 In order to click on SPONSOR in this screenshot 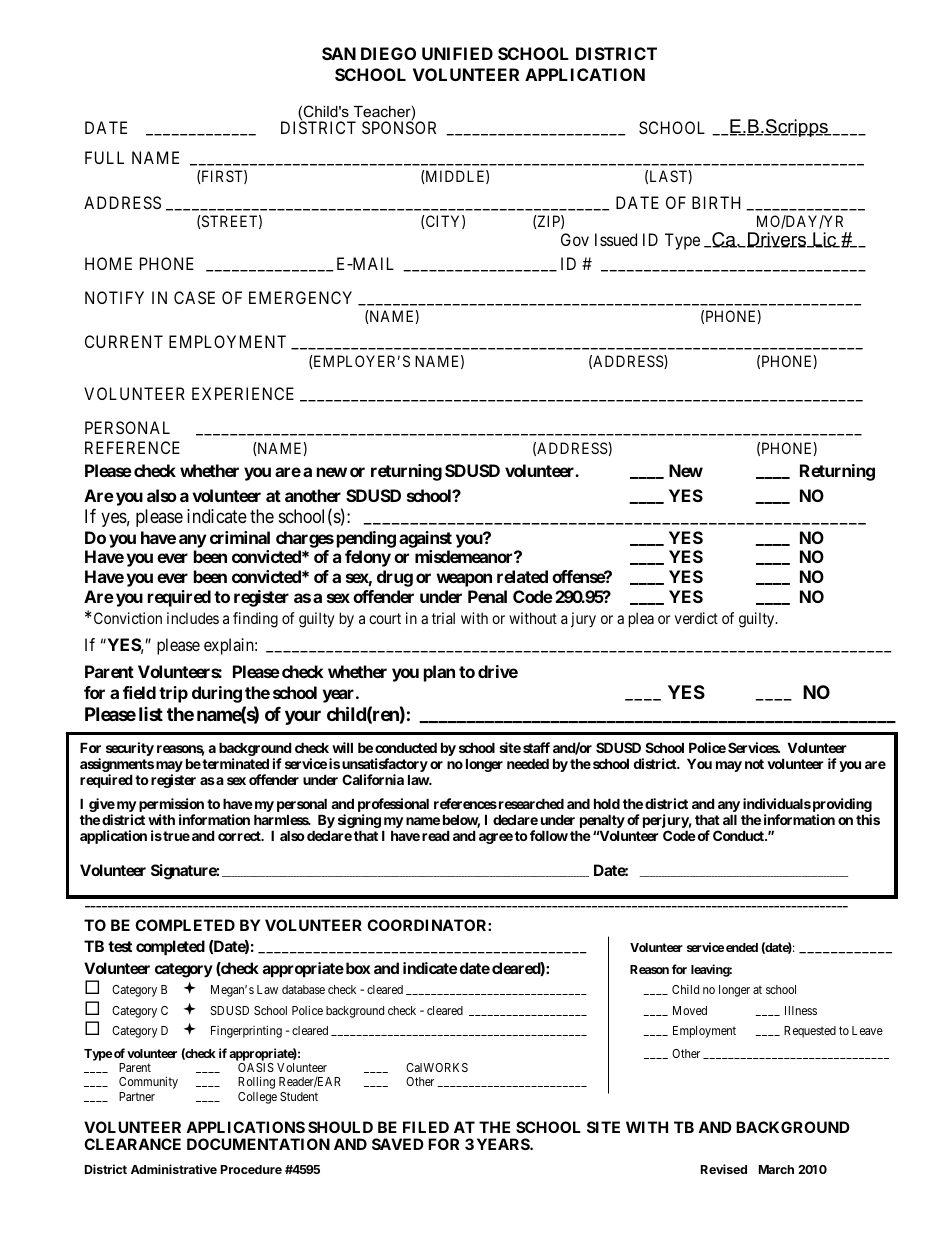, I will do `click(399, 127)`.
